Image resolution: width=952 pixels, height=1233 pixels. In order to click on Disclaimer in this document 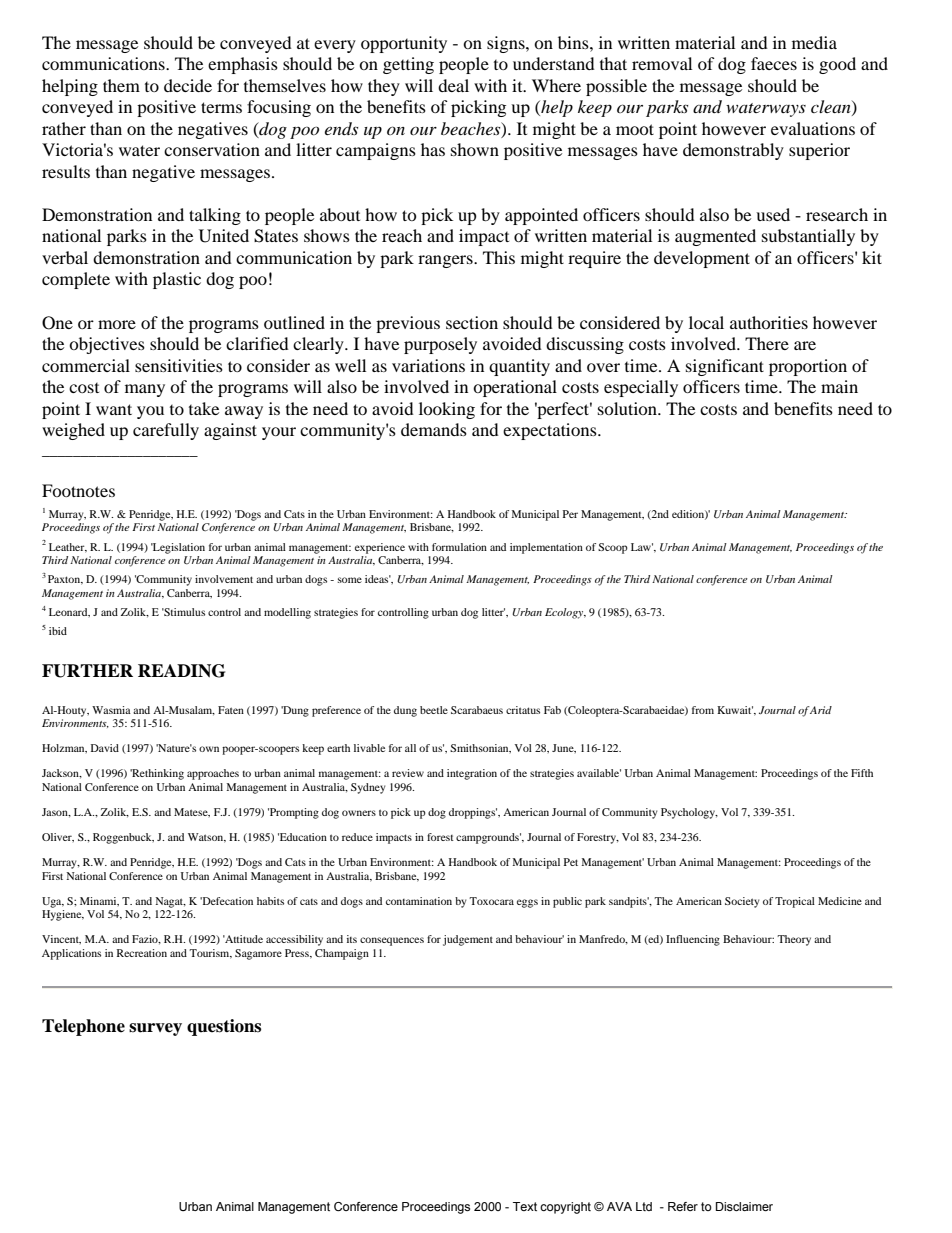, I will do `click(744, 1206)`.
